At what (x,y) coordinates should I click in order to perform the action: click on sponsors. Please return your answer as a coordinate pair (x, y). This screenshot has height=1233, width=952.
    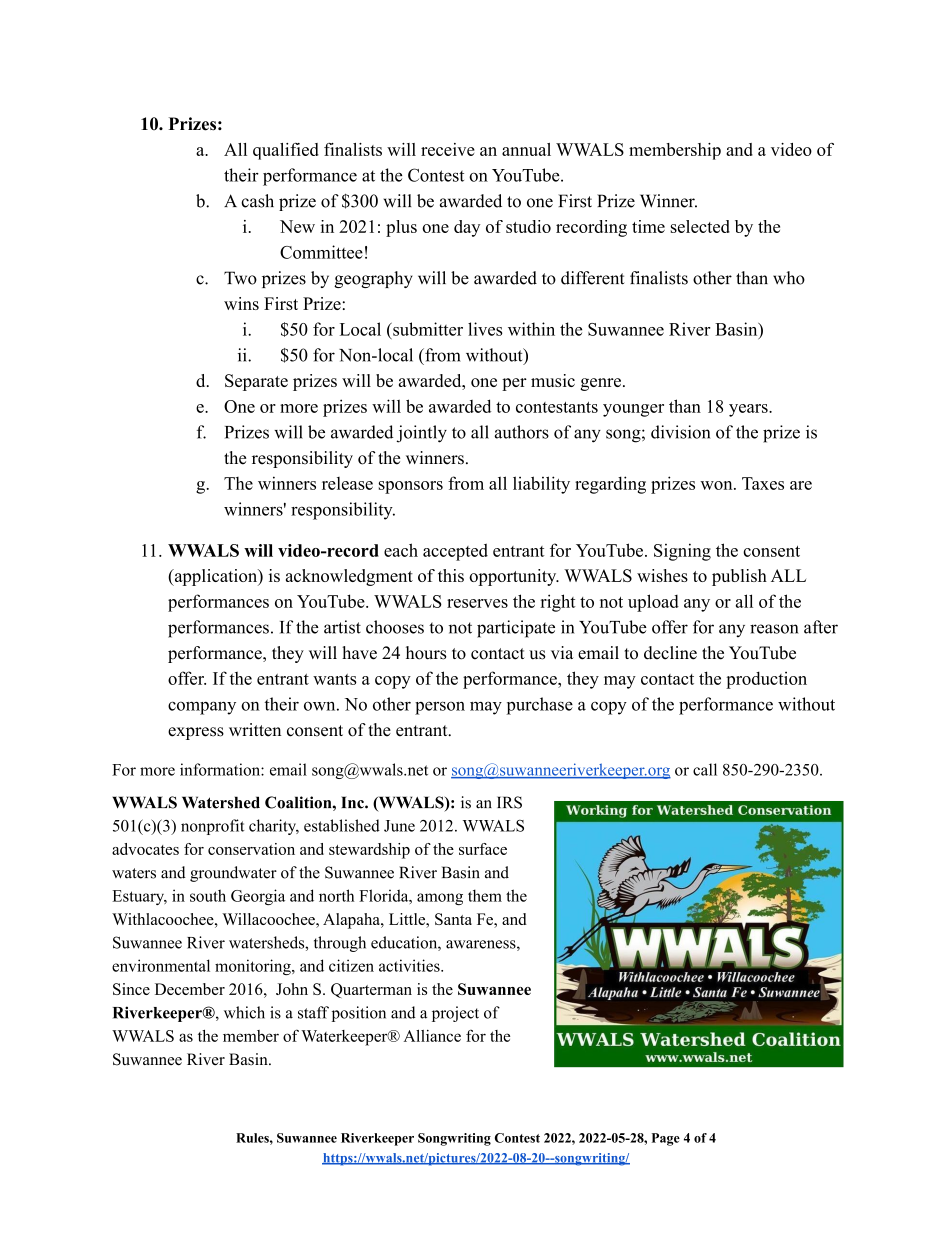
    Looking at the image, I should click on (411, 487).
